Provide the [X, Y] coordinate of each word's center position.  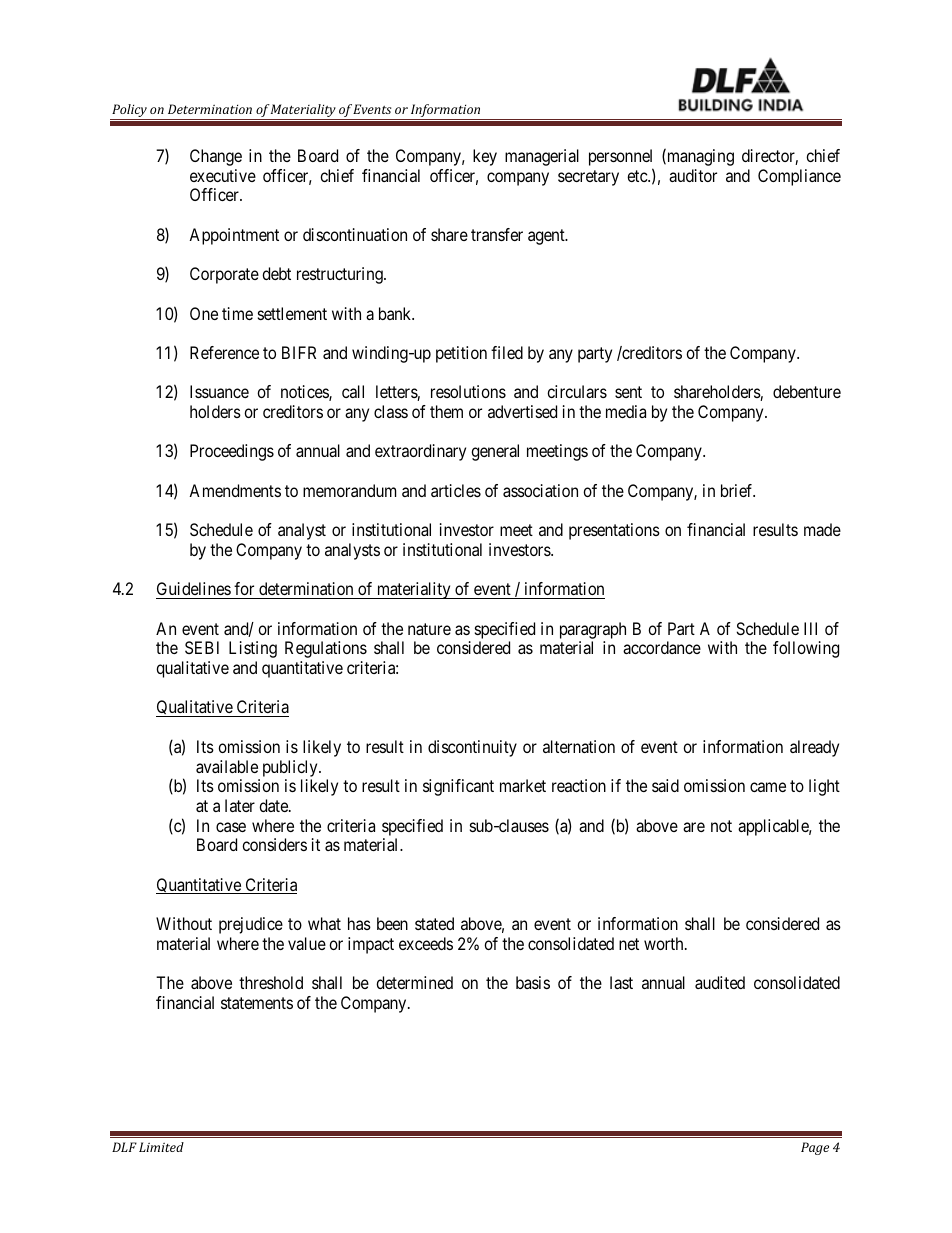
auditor [693, 175]
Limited [161, 1147]
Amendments [235, 490]
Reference [224, 352]
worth [665, 943]
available [227, 766]
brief [738, 490]
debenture [807, 391]
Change [216, 157]
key [485, 157]
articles [456, 490]
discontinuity [472, 748]
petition [461, 354]
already [814, 748]
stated [434, 923]
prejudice [251, 925]
